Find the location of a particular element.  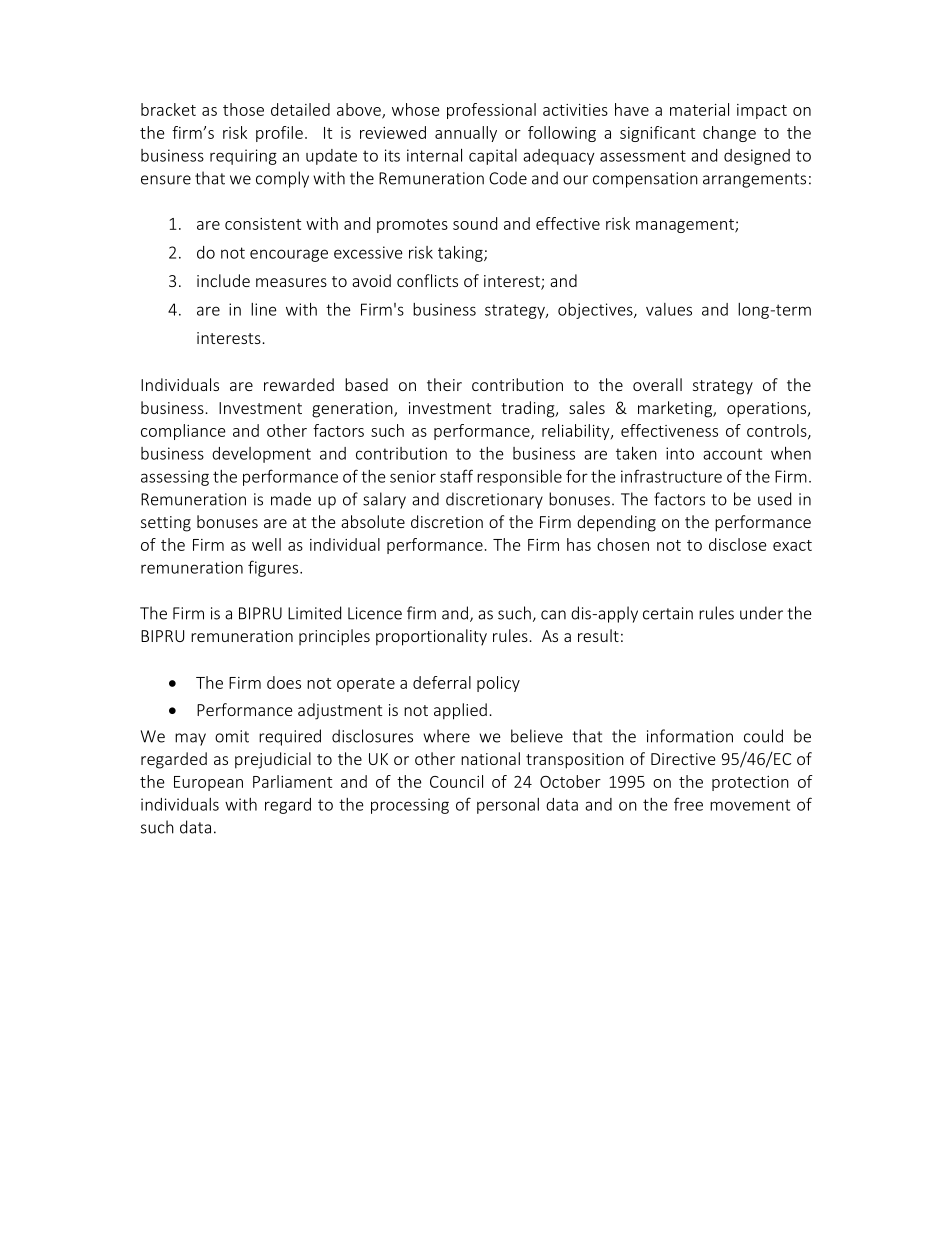

conflicts is located at coordinates (427, 280).
